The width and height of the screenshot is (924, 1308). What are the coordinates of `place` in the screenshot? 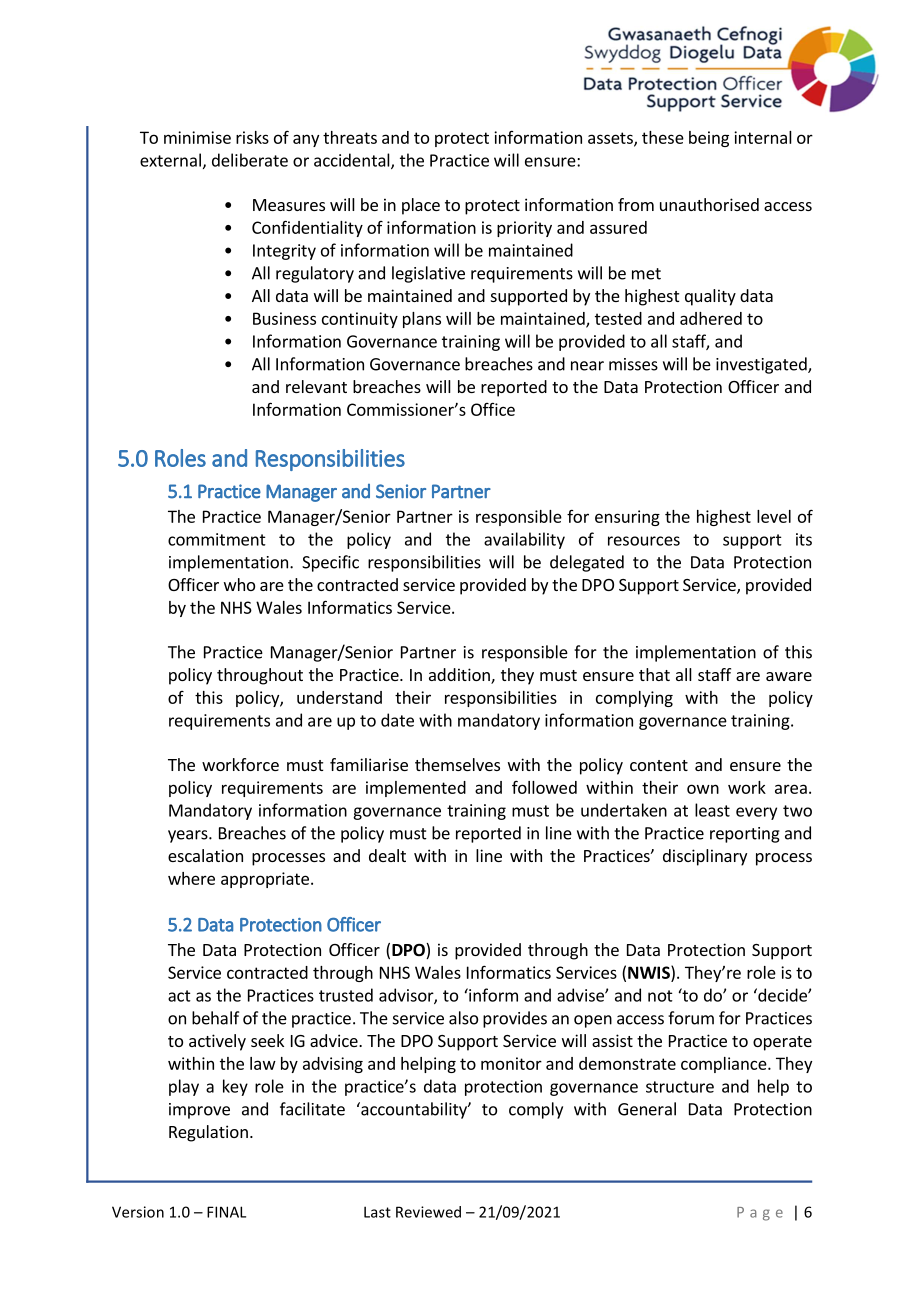 It's located at (421, 206).
